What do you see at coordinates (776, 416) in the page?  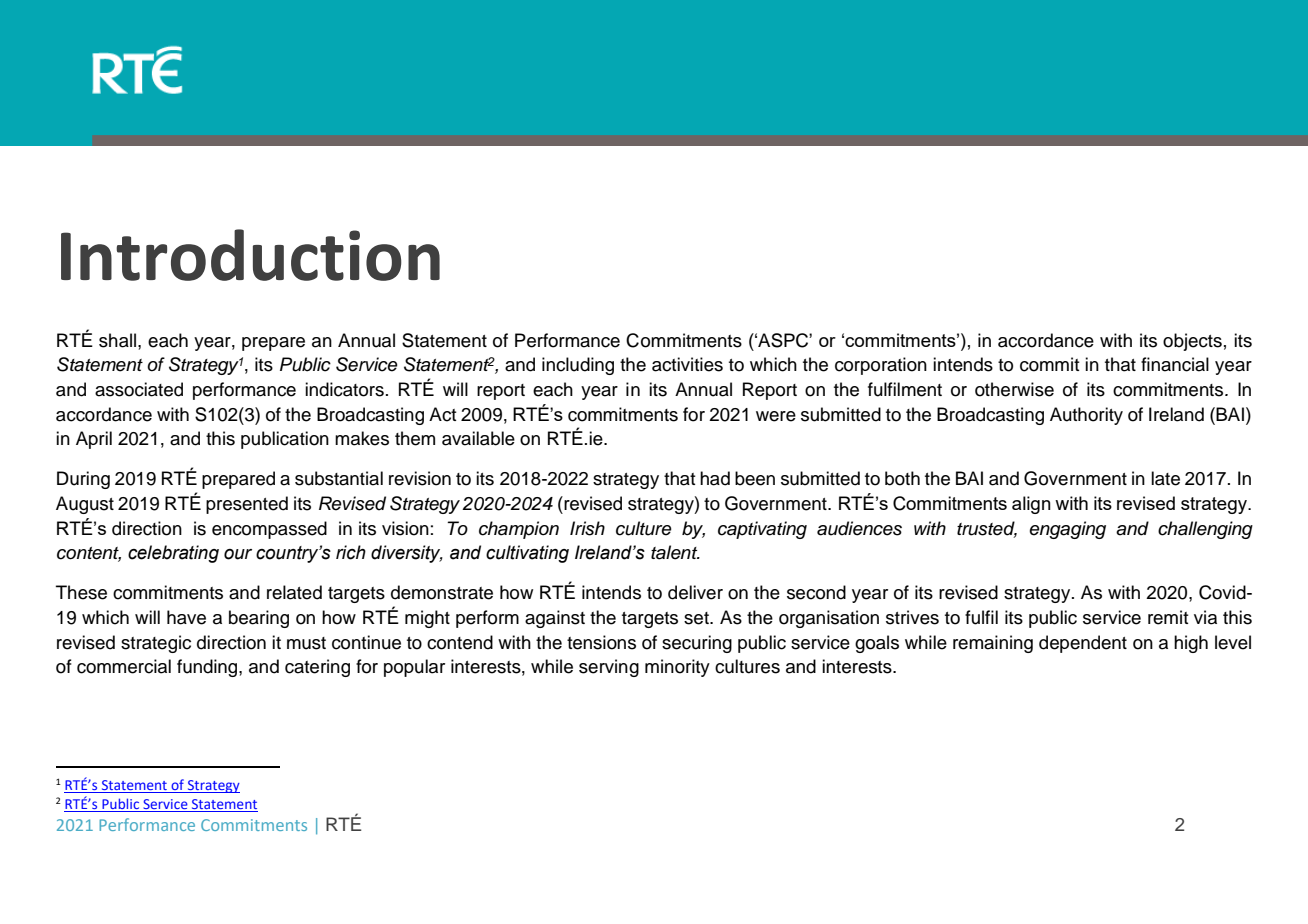 I see `were` at bounding box center [776, 416].
